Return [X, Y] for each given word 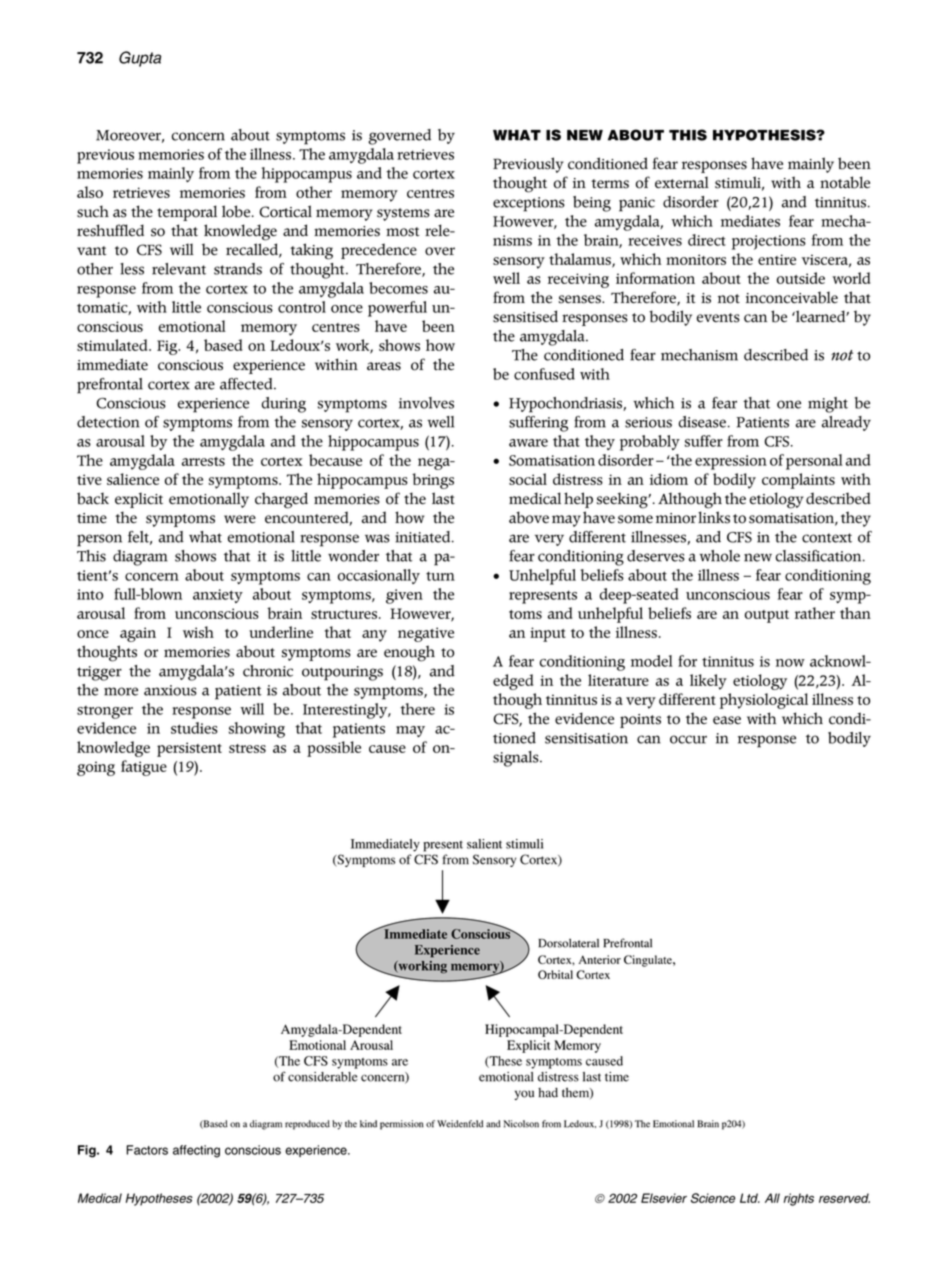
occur [688, 739]
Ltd [750, 1198]
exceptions [529, 204]
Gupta [140, 59]
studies [194, 728]
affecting [196, 1151]
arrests [203, 461]
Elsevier [664, 1198]
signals [517, 759]
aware [528, 443]
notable [845, 182]
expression [731, 462]
